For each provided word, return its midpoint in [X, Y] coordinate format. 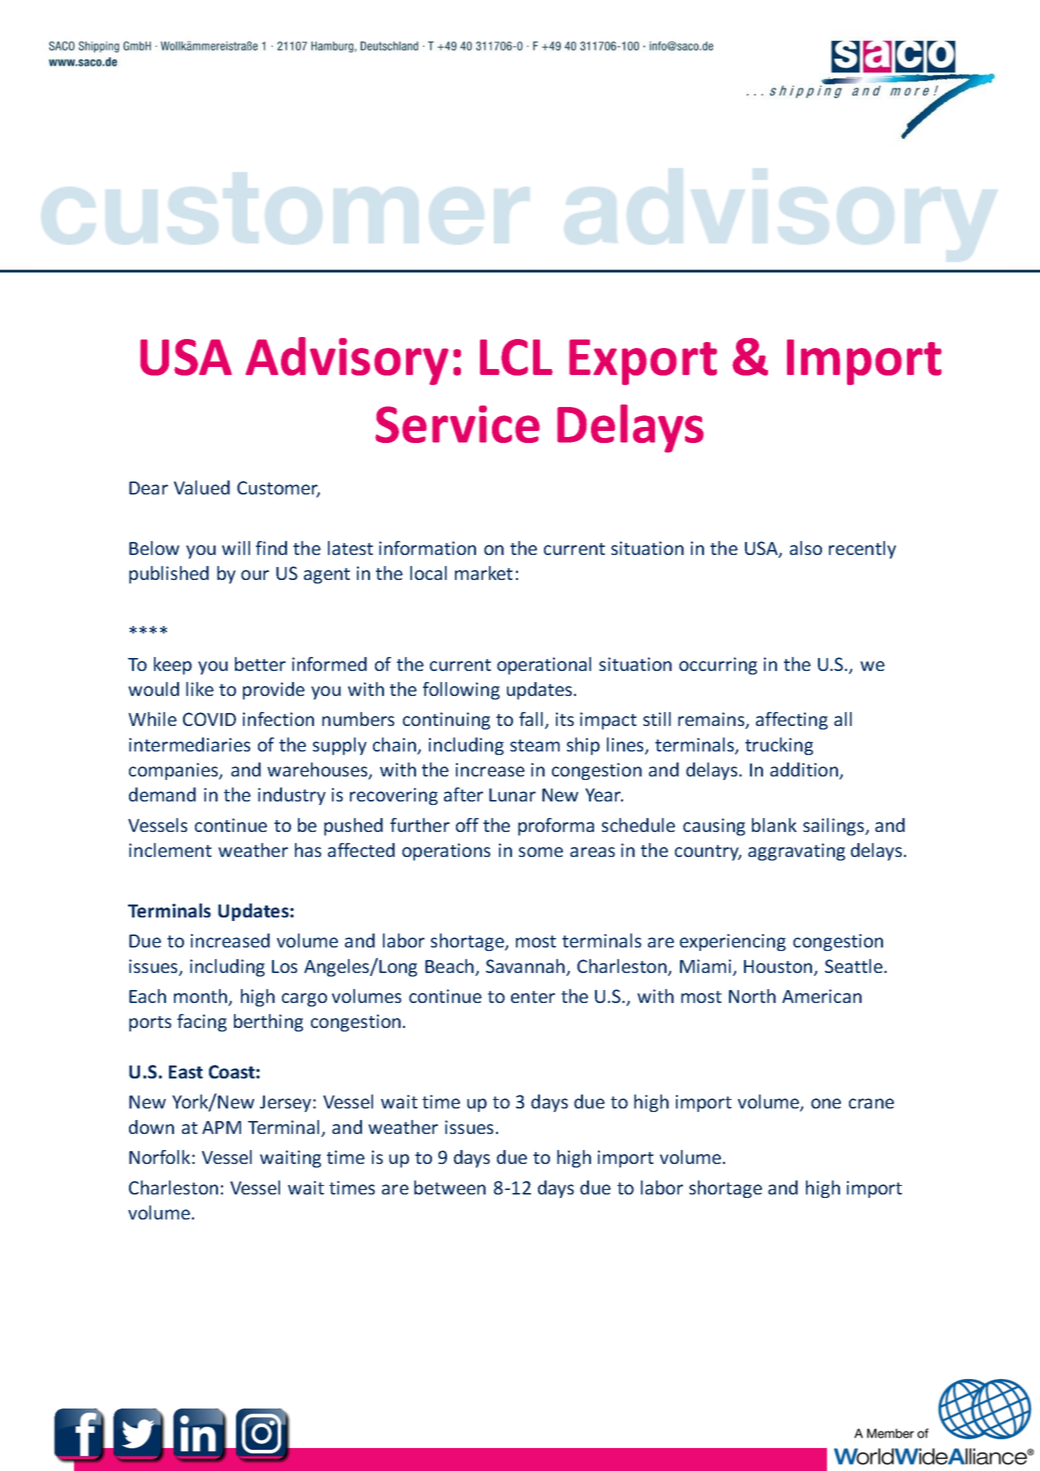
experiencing [733, 942]
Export [643, 362]
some [541, 852]
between [450, 1187]
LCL [516, 357]
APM [221, 1127]
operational [544, 666]
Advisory [347, 361]
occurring [718, 666]
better [260, 664]
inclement [170, 850]
